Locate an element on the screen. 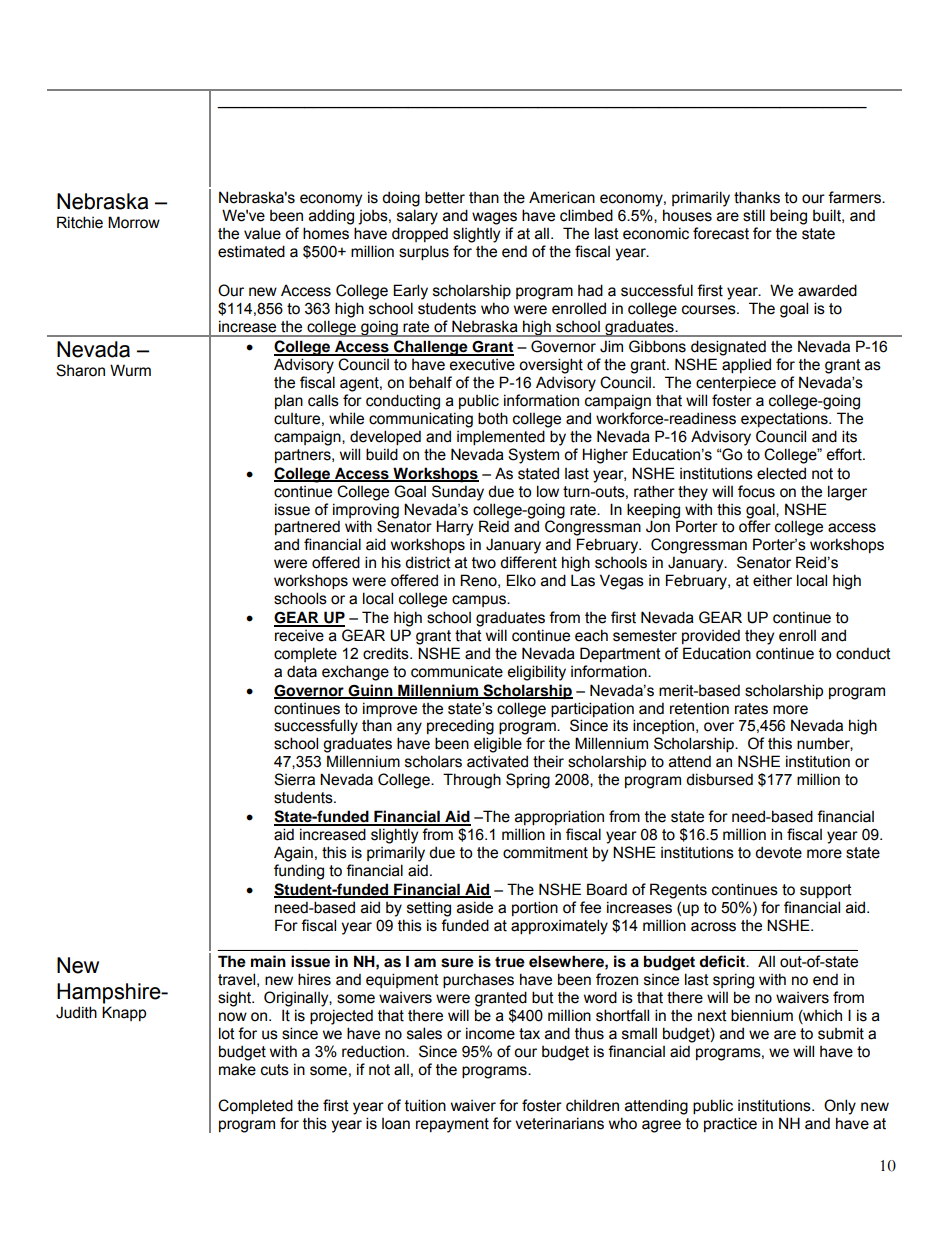 This screenshot has height=1233, width=952. provided is located at coordinates (711, 636).
